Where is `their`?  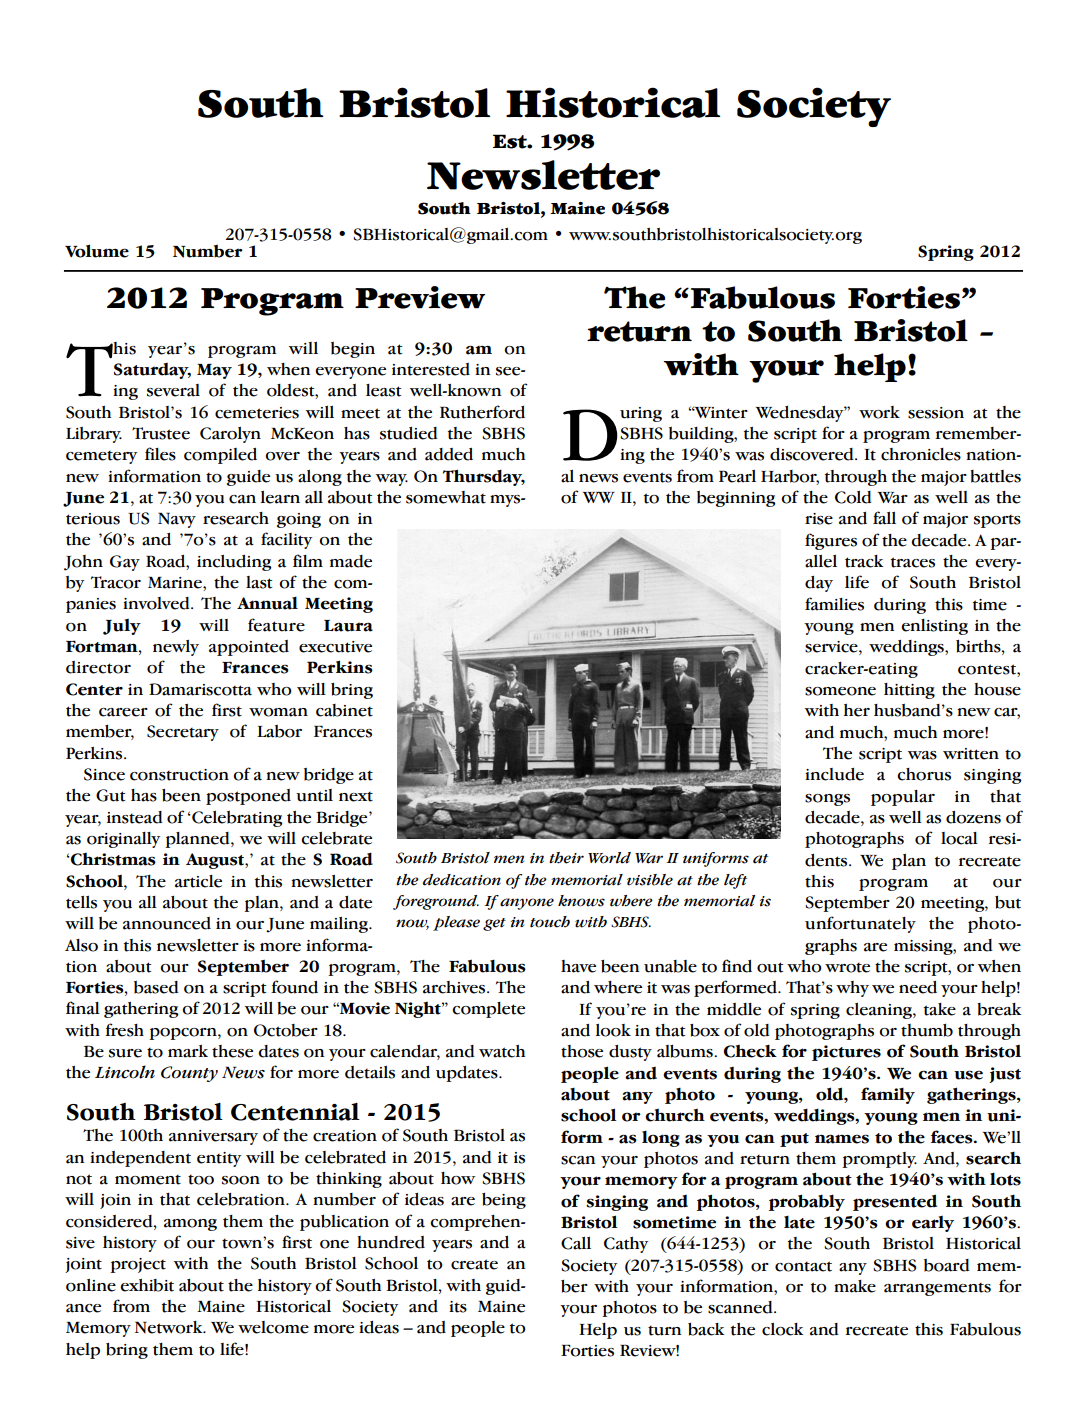 their is located at coordinates (566, 858).
